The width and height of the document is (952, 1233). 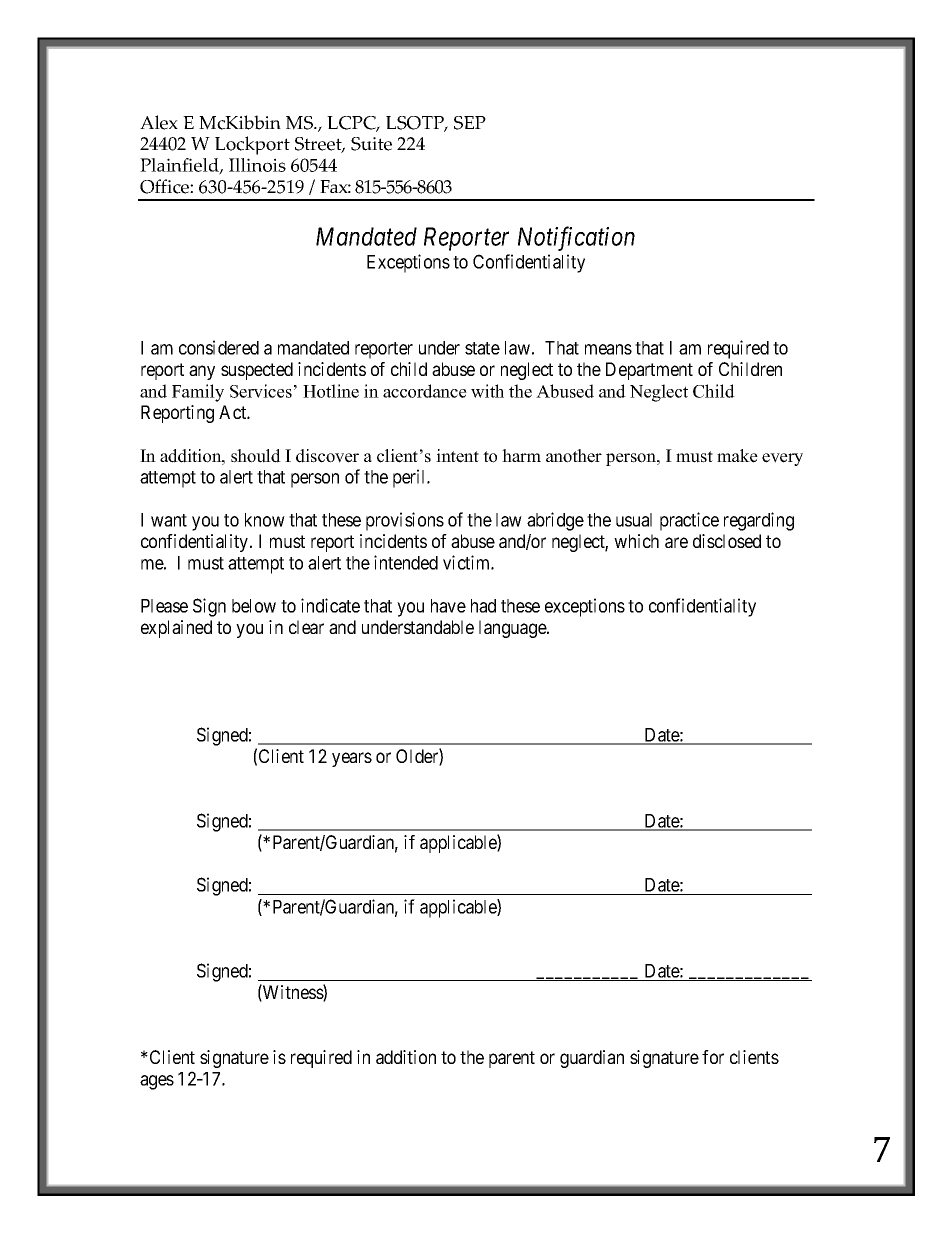 What do you see at coordinates (487, 391) in the document?
I see `with` at bounding box center [487, 391].
